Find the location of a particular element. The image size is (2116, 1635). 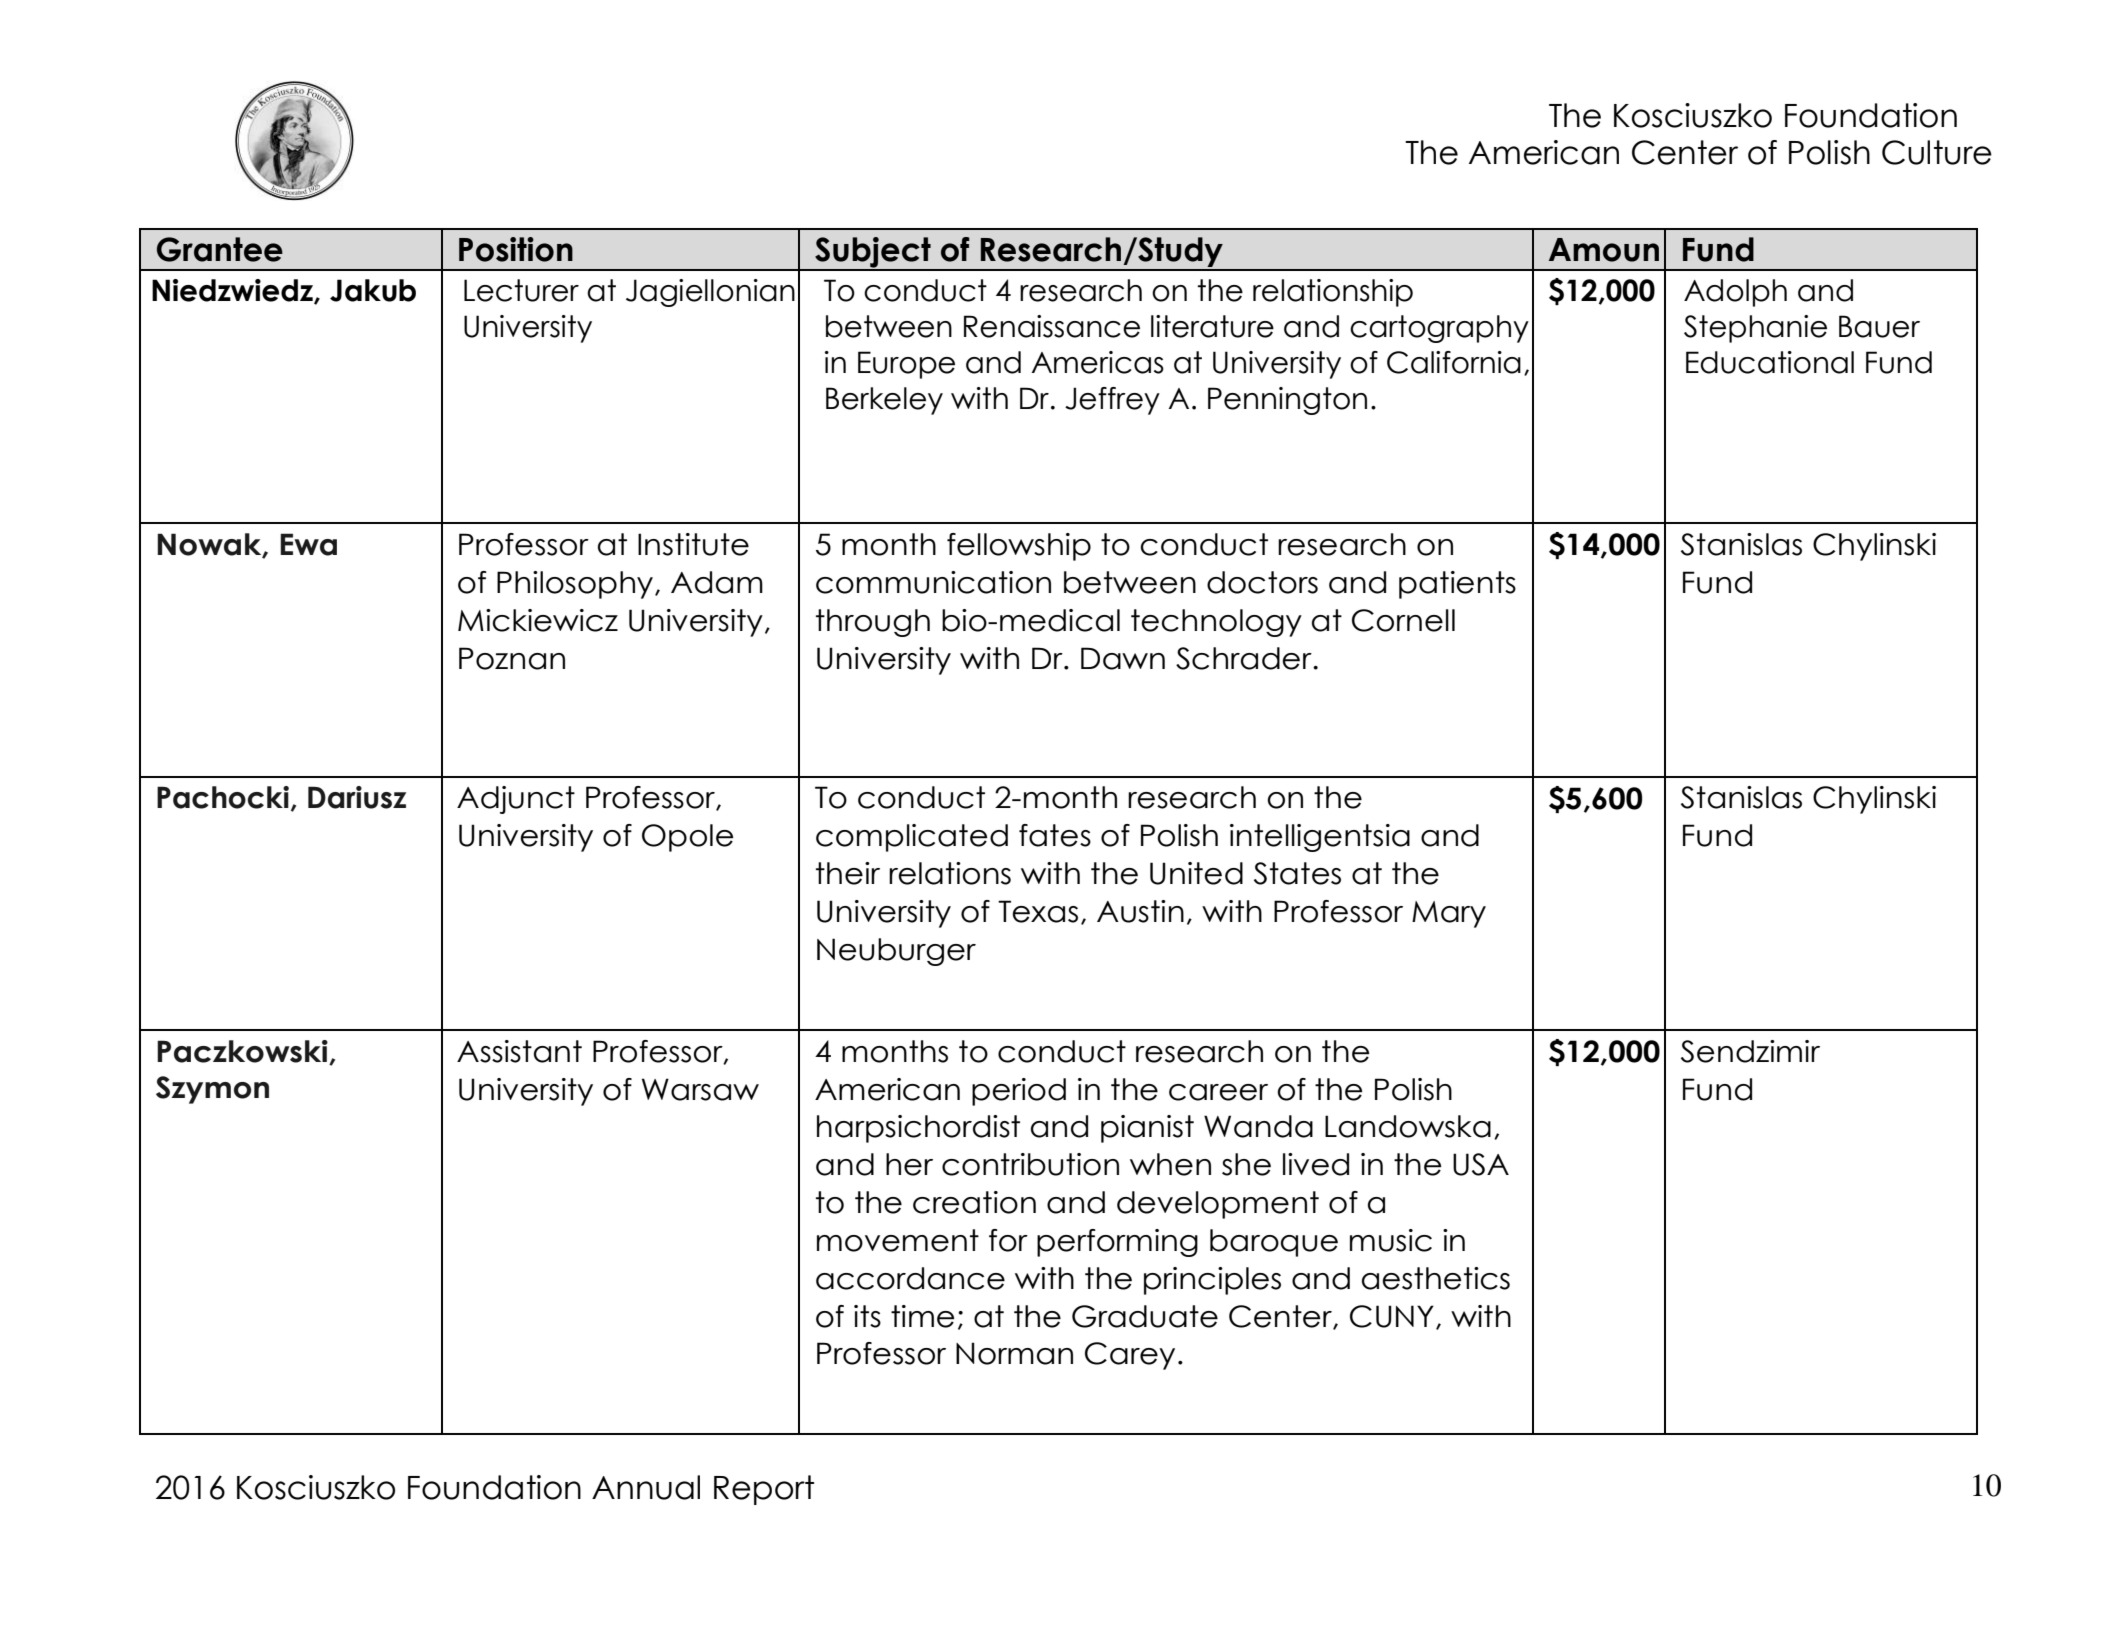

Subject is located at coordinates (873, 253).
